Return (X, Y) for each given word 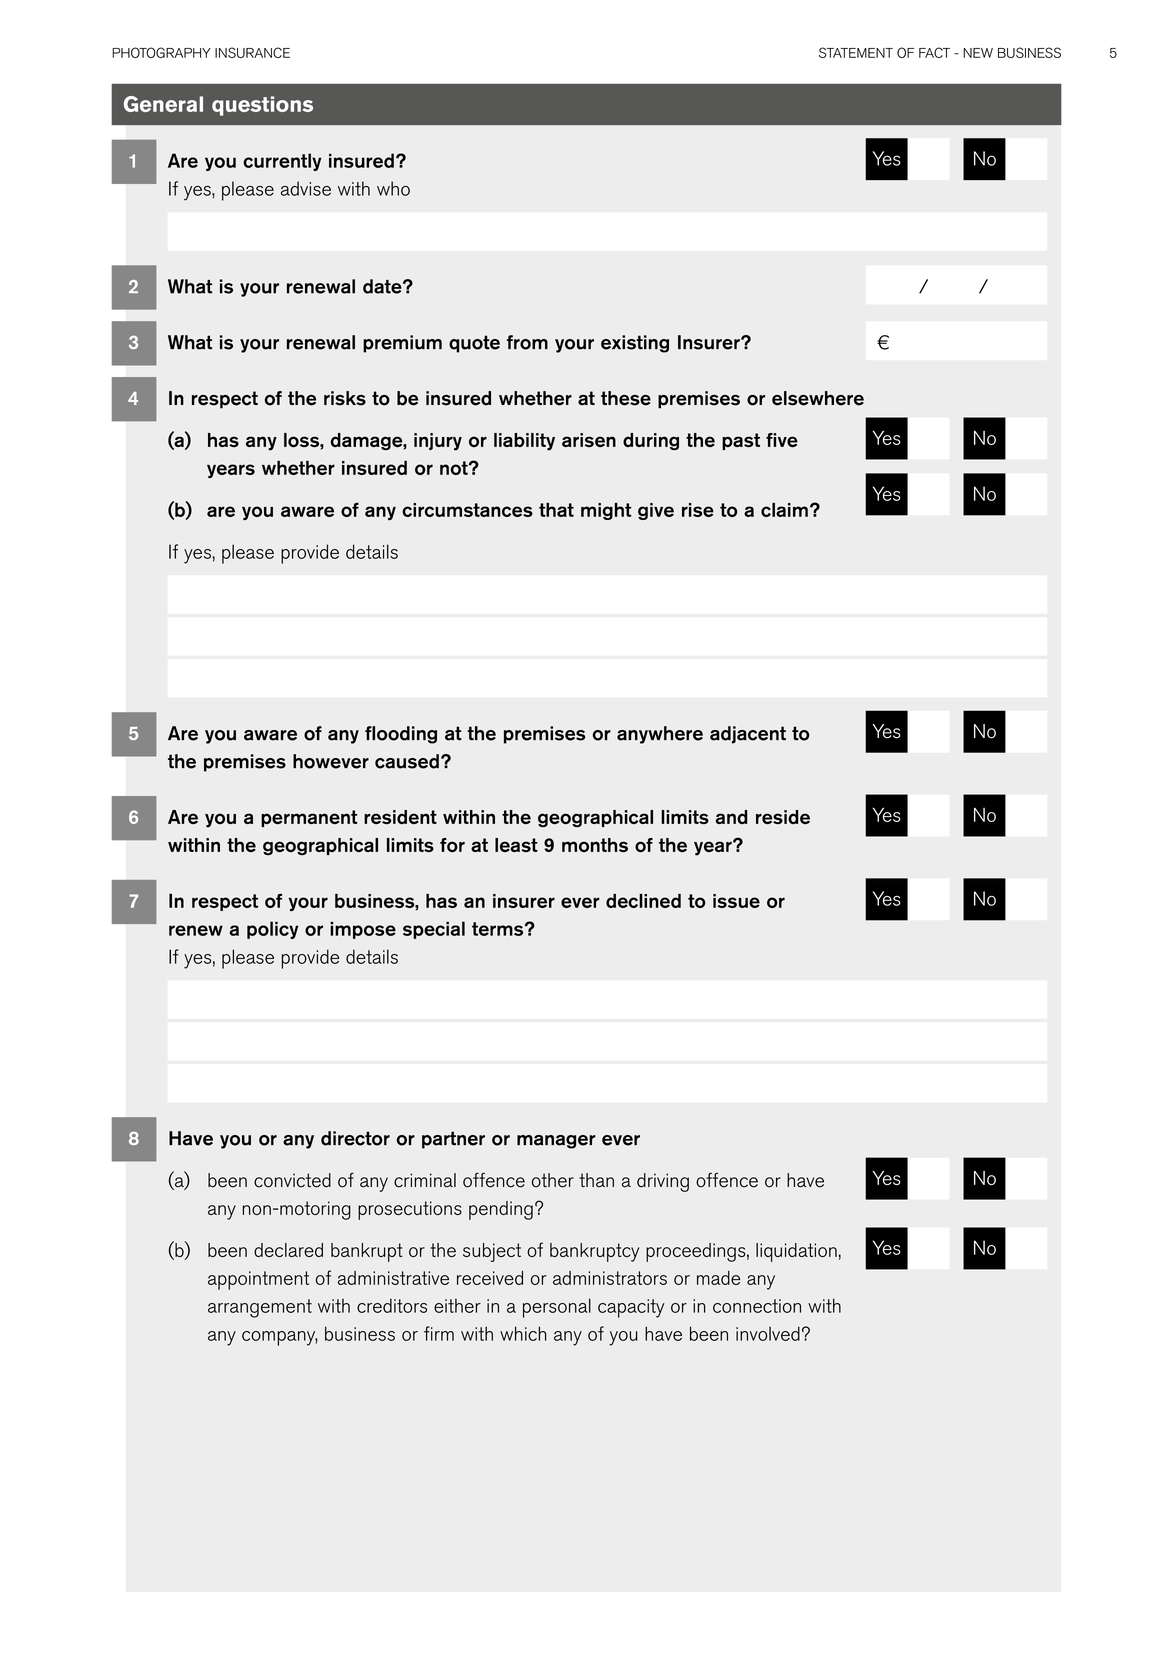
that (556, 509)
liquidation (796, 1252)
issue (736, 901)
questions (262, 106)
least (516, 845)
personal (557, 1308)
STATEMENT (856, 52)
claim (784, 509)
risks (345, 398)
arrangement (260, 1308)
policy (273, 930)
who (393, 188)
